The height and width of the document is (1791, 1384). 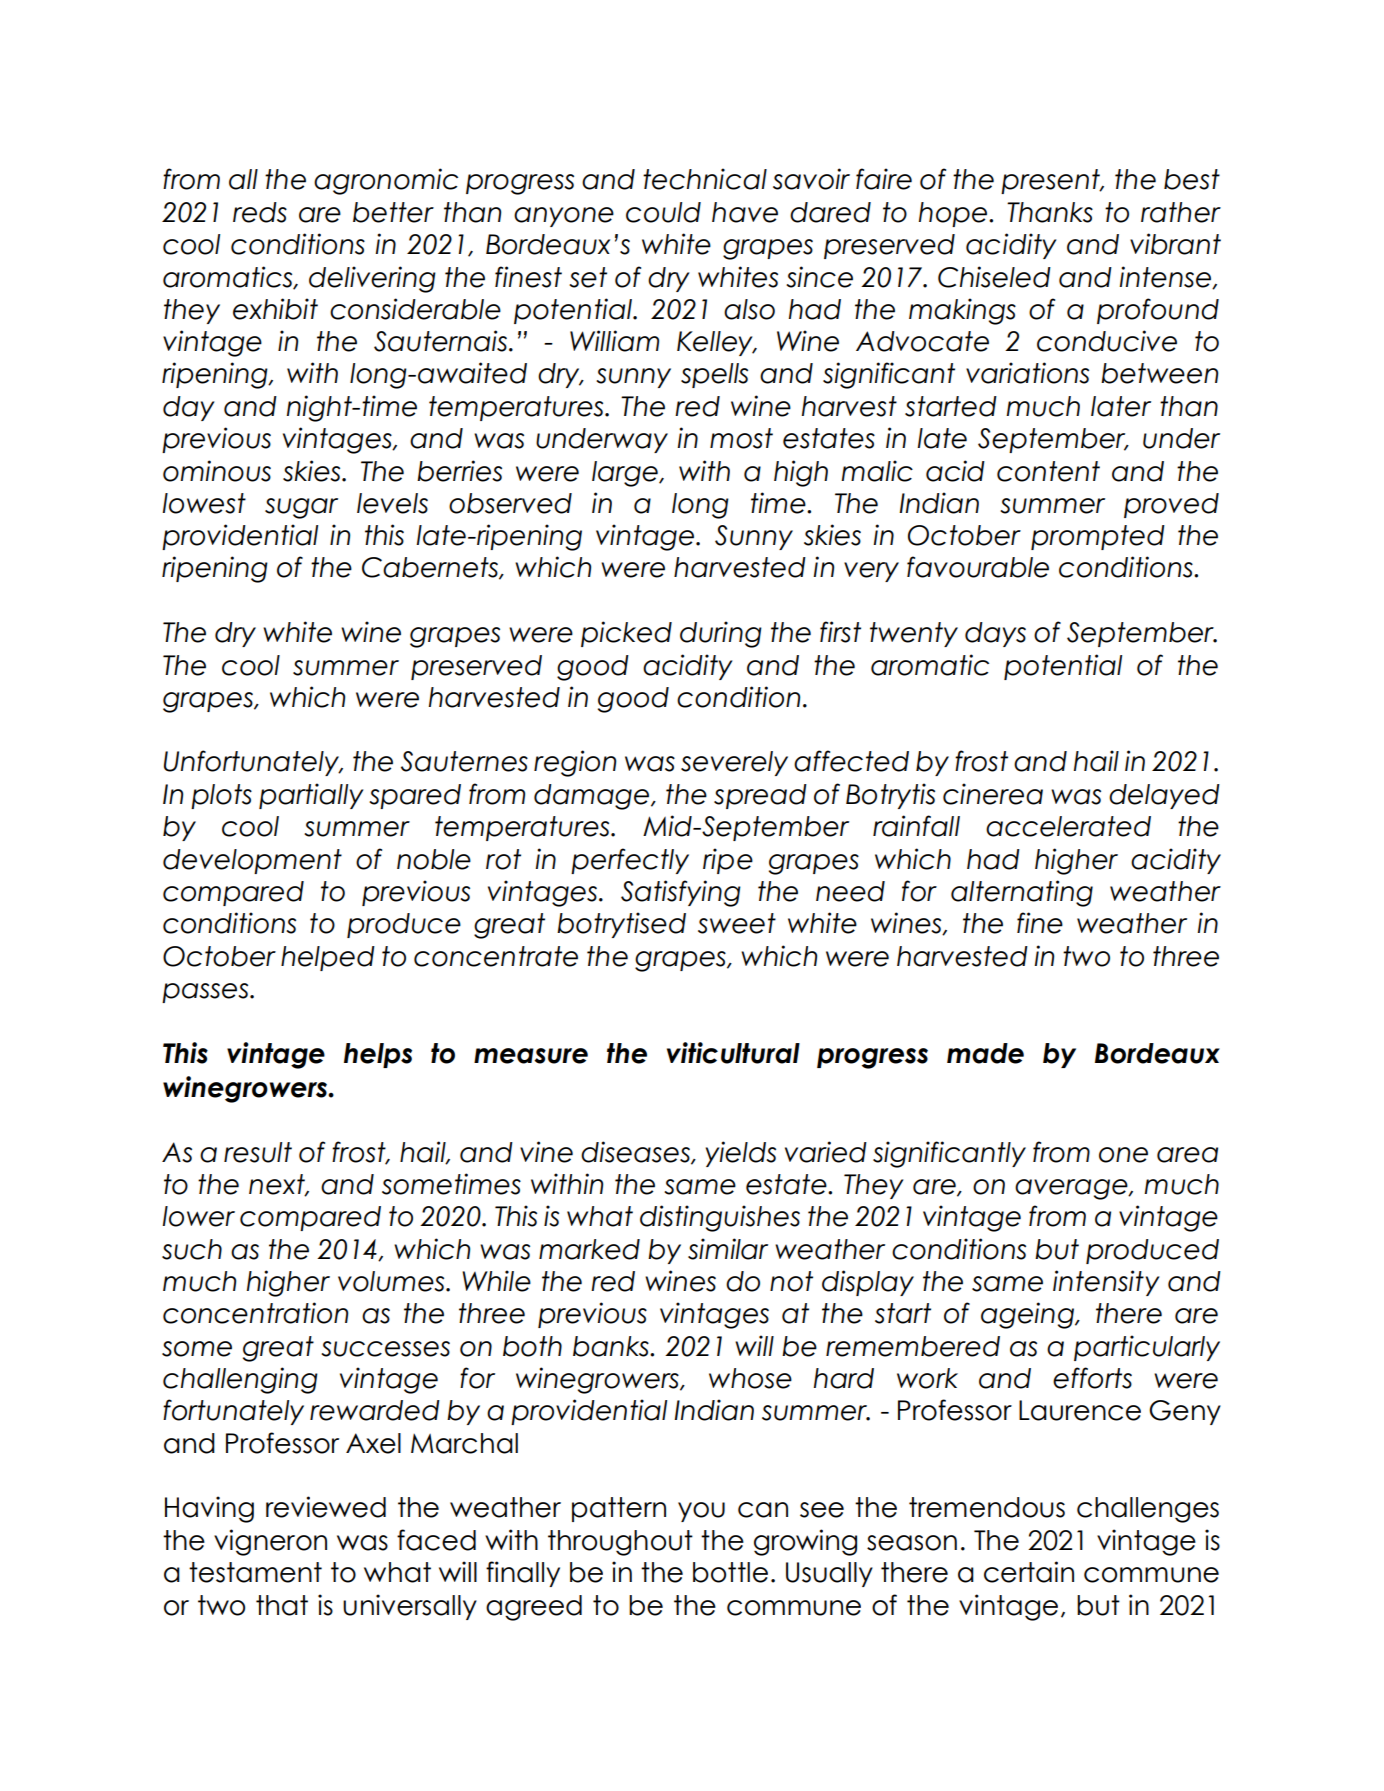 What do you see at coordinates (730, 1572) in the document?
I see `bottle` at bounding box center [730, 1572].
